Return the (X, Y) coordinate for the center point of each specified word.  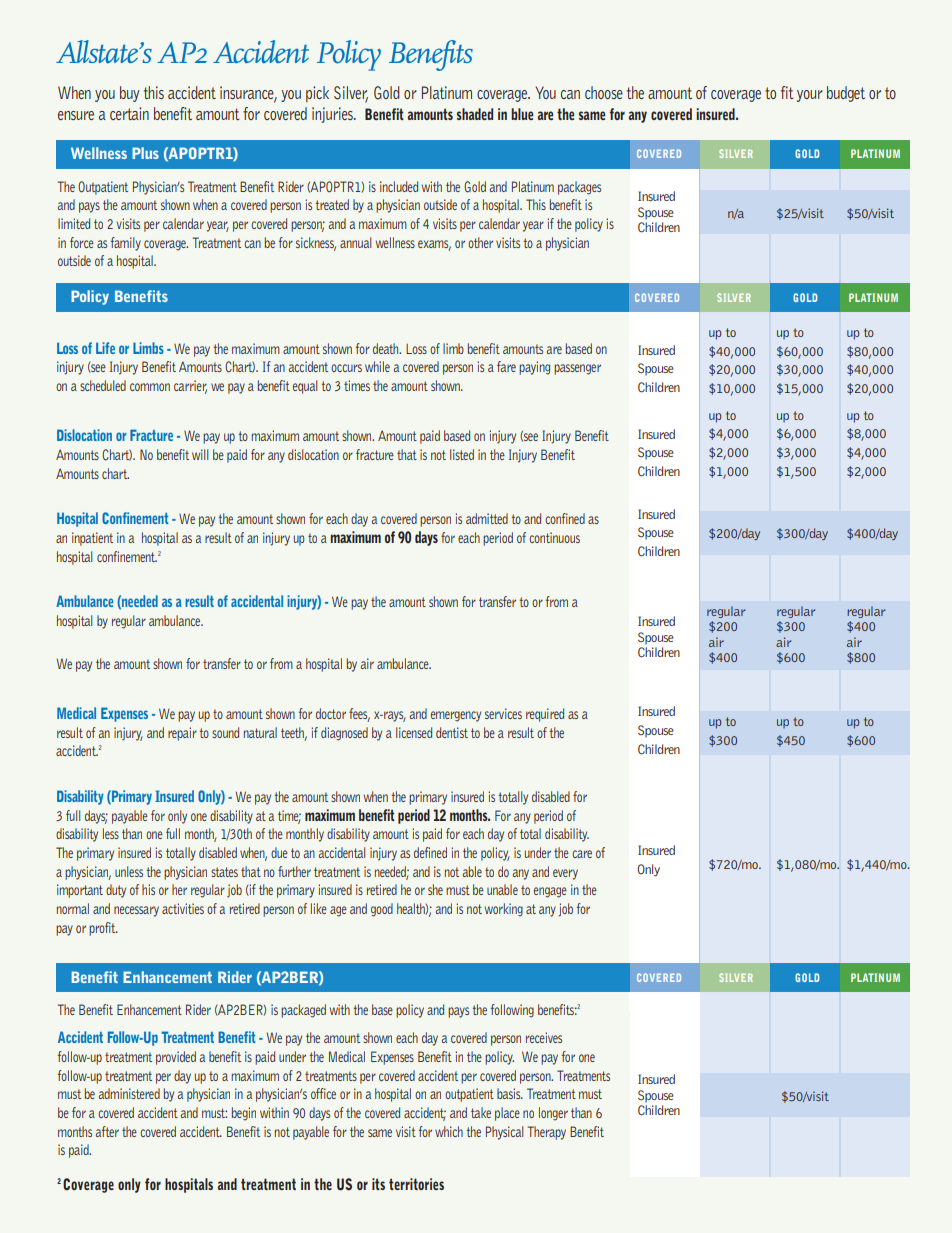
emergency (456, 716)
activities (183, 908)
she (435, 889)
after (107, 1131)
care (582, 854)
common (150, 387)
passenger (577, 369)
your (810, 96)
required (545, 715)
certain (129, 113)
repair (182, 734)
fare (506, 366)
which (449, 1131)
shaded (475, 114)
